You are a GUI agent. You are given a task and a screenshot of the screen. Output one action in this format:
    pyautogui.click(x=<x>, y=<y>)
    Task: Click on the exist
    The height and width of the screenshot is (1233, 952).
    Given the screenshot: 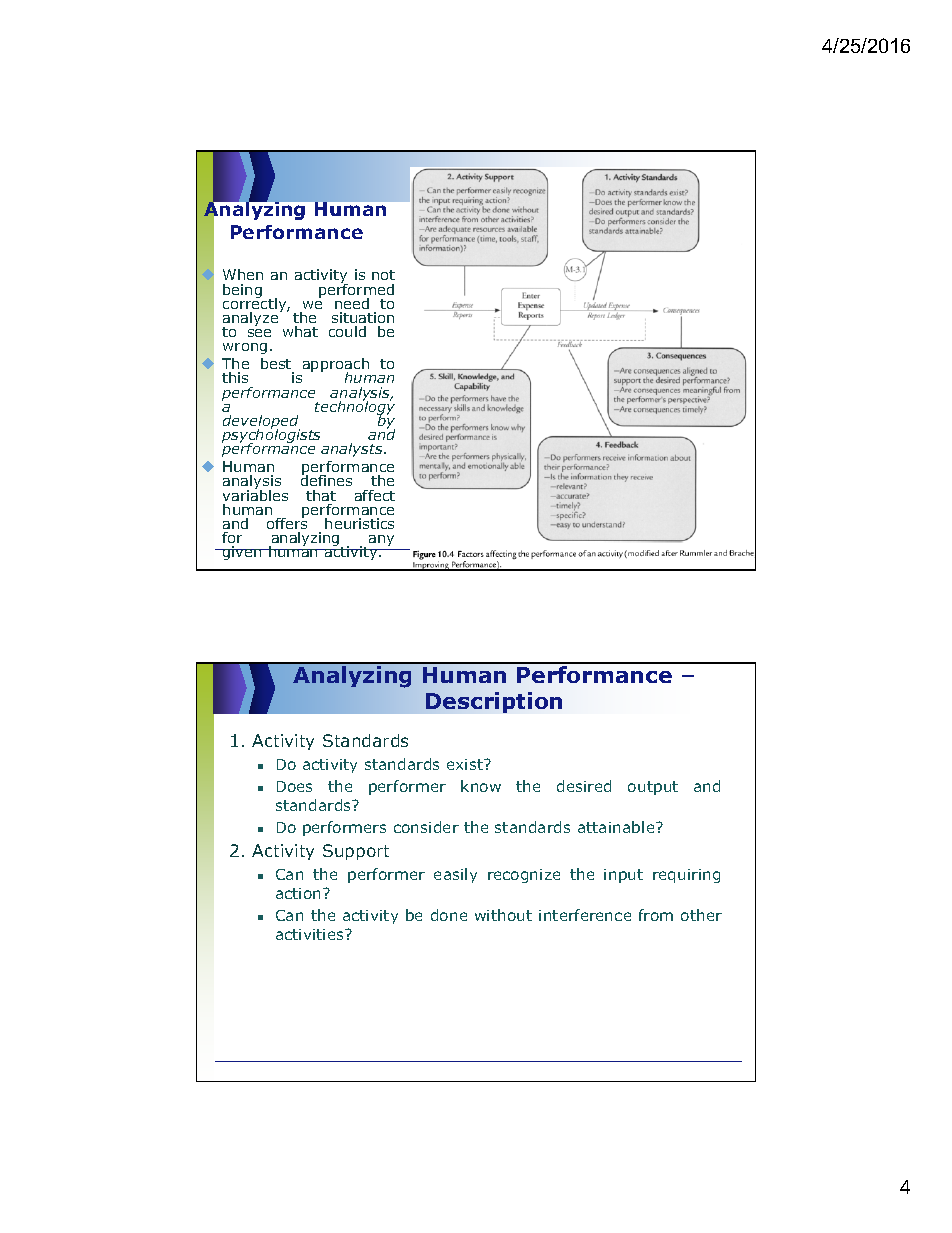 What is the action you would take?
    pyautogui.click(x=466, y=764)
